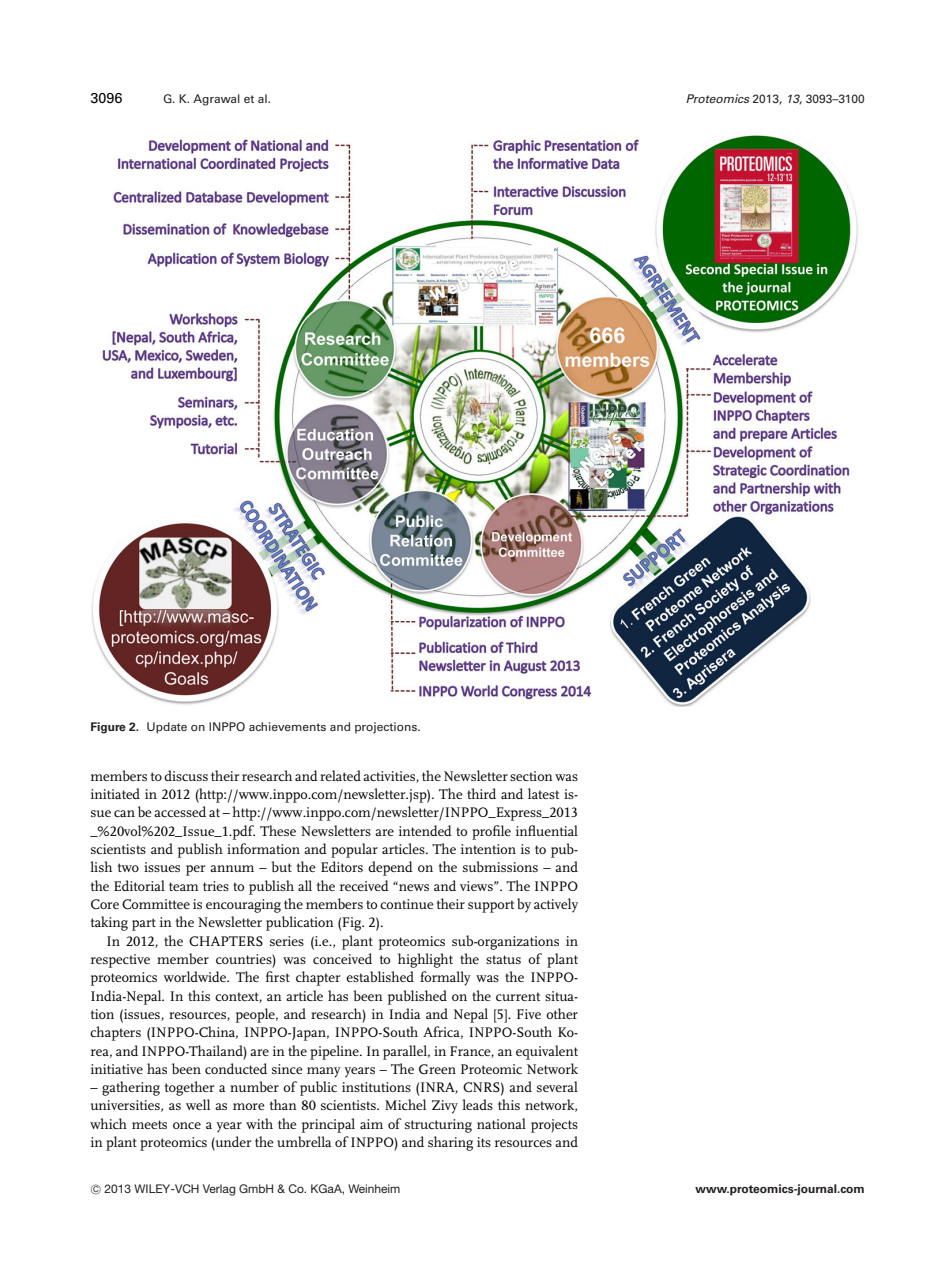  I want to click on its, so click(484, 1142).
